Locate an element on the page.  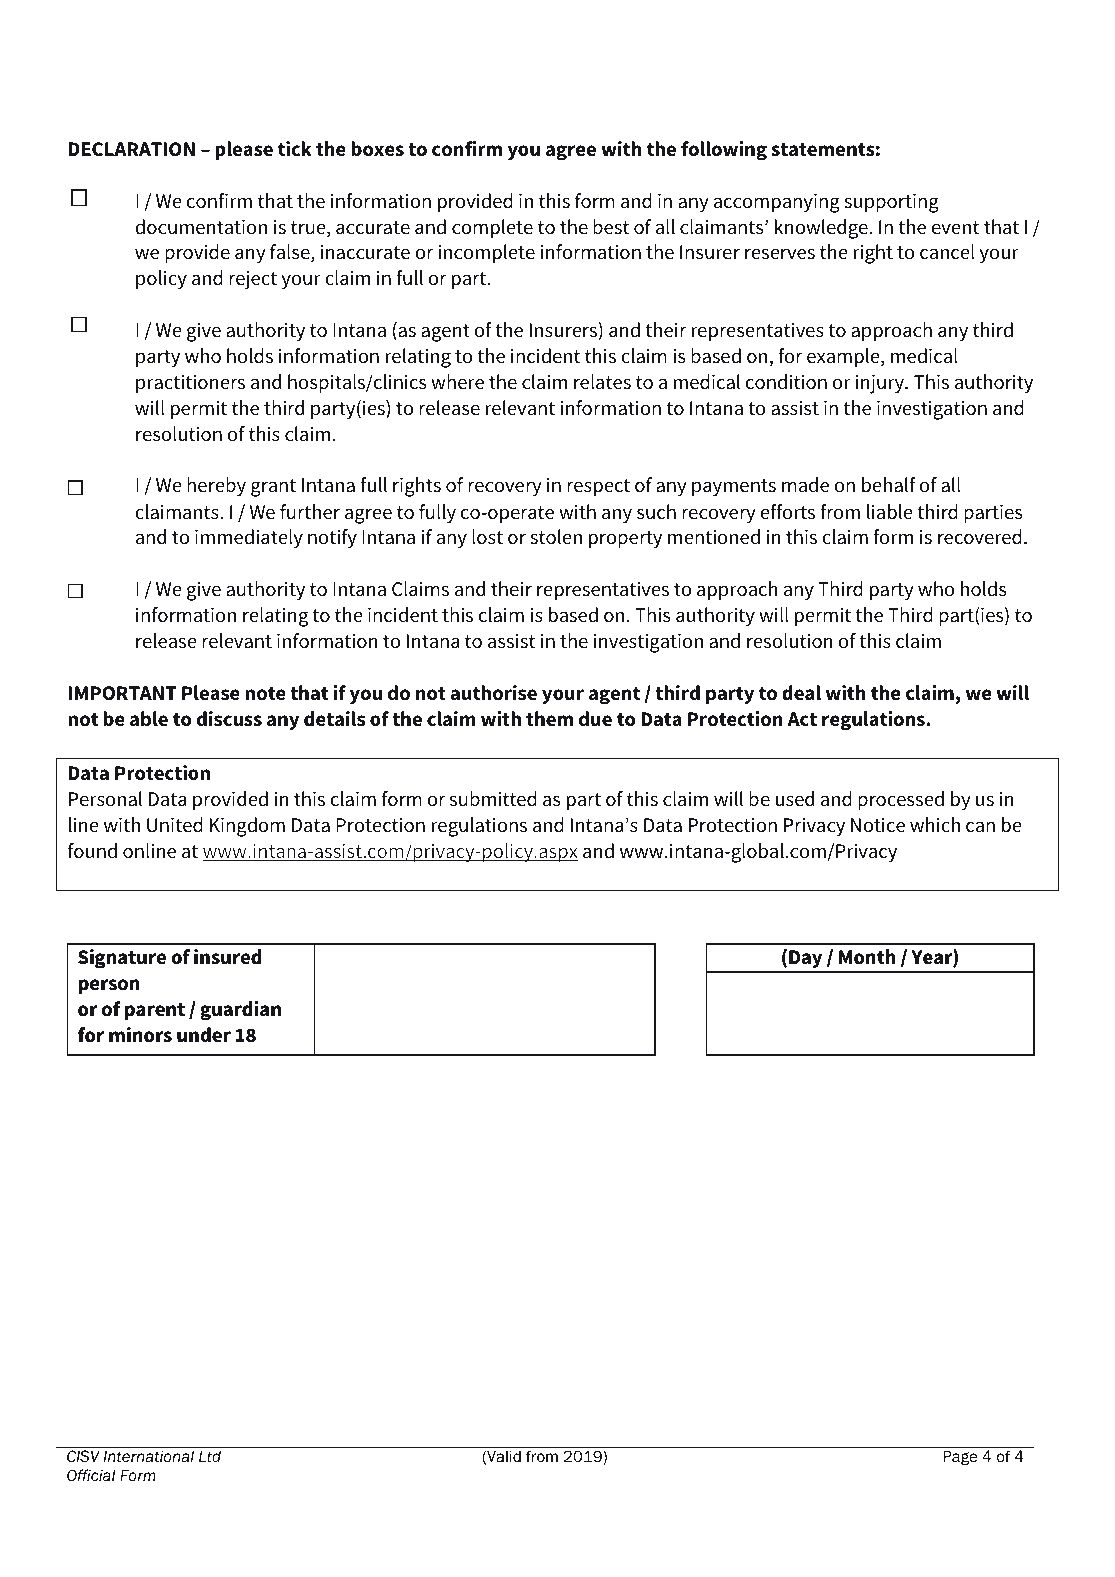
United is located at coordinates (175, 825).
